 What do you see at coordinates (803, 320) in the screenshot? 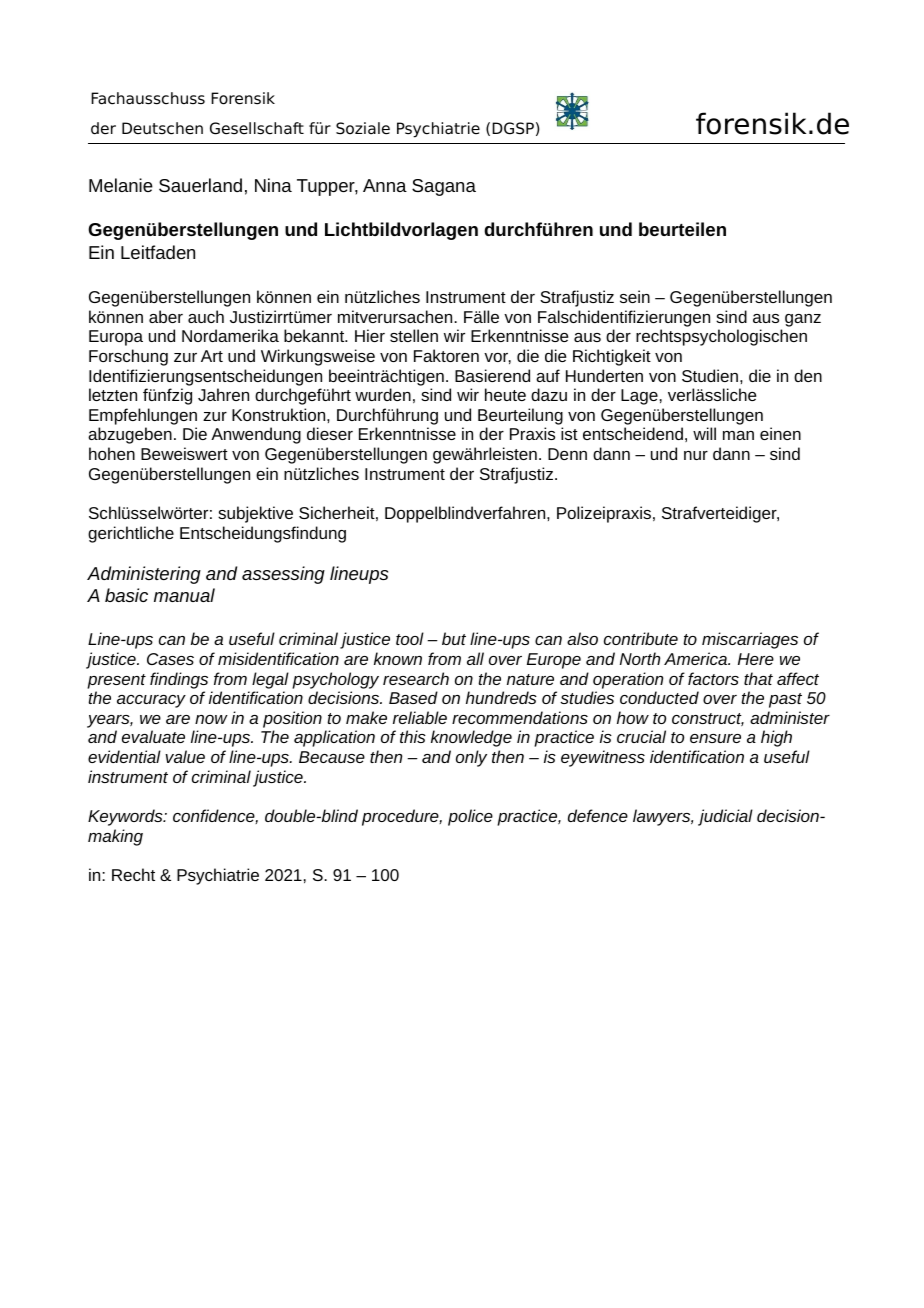
I see `ganz` at bounding box center [803, 320].
